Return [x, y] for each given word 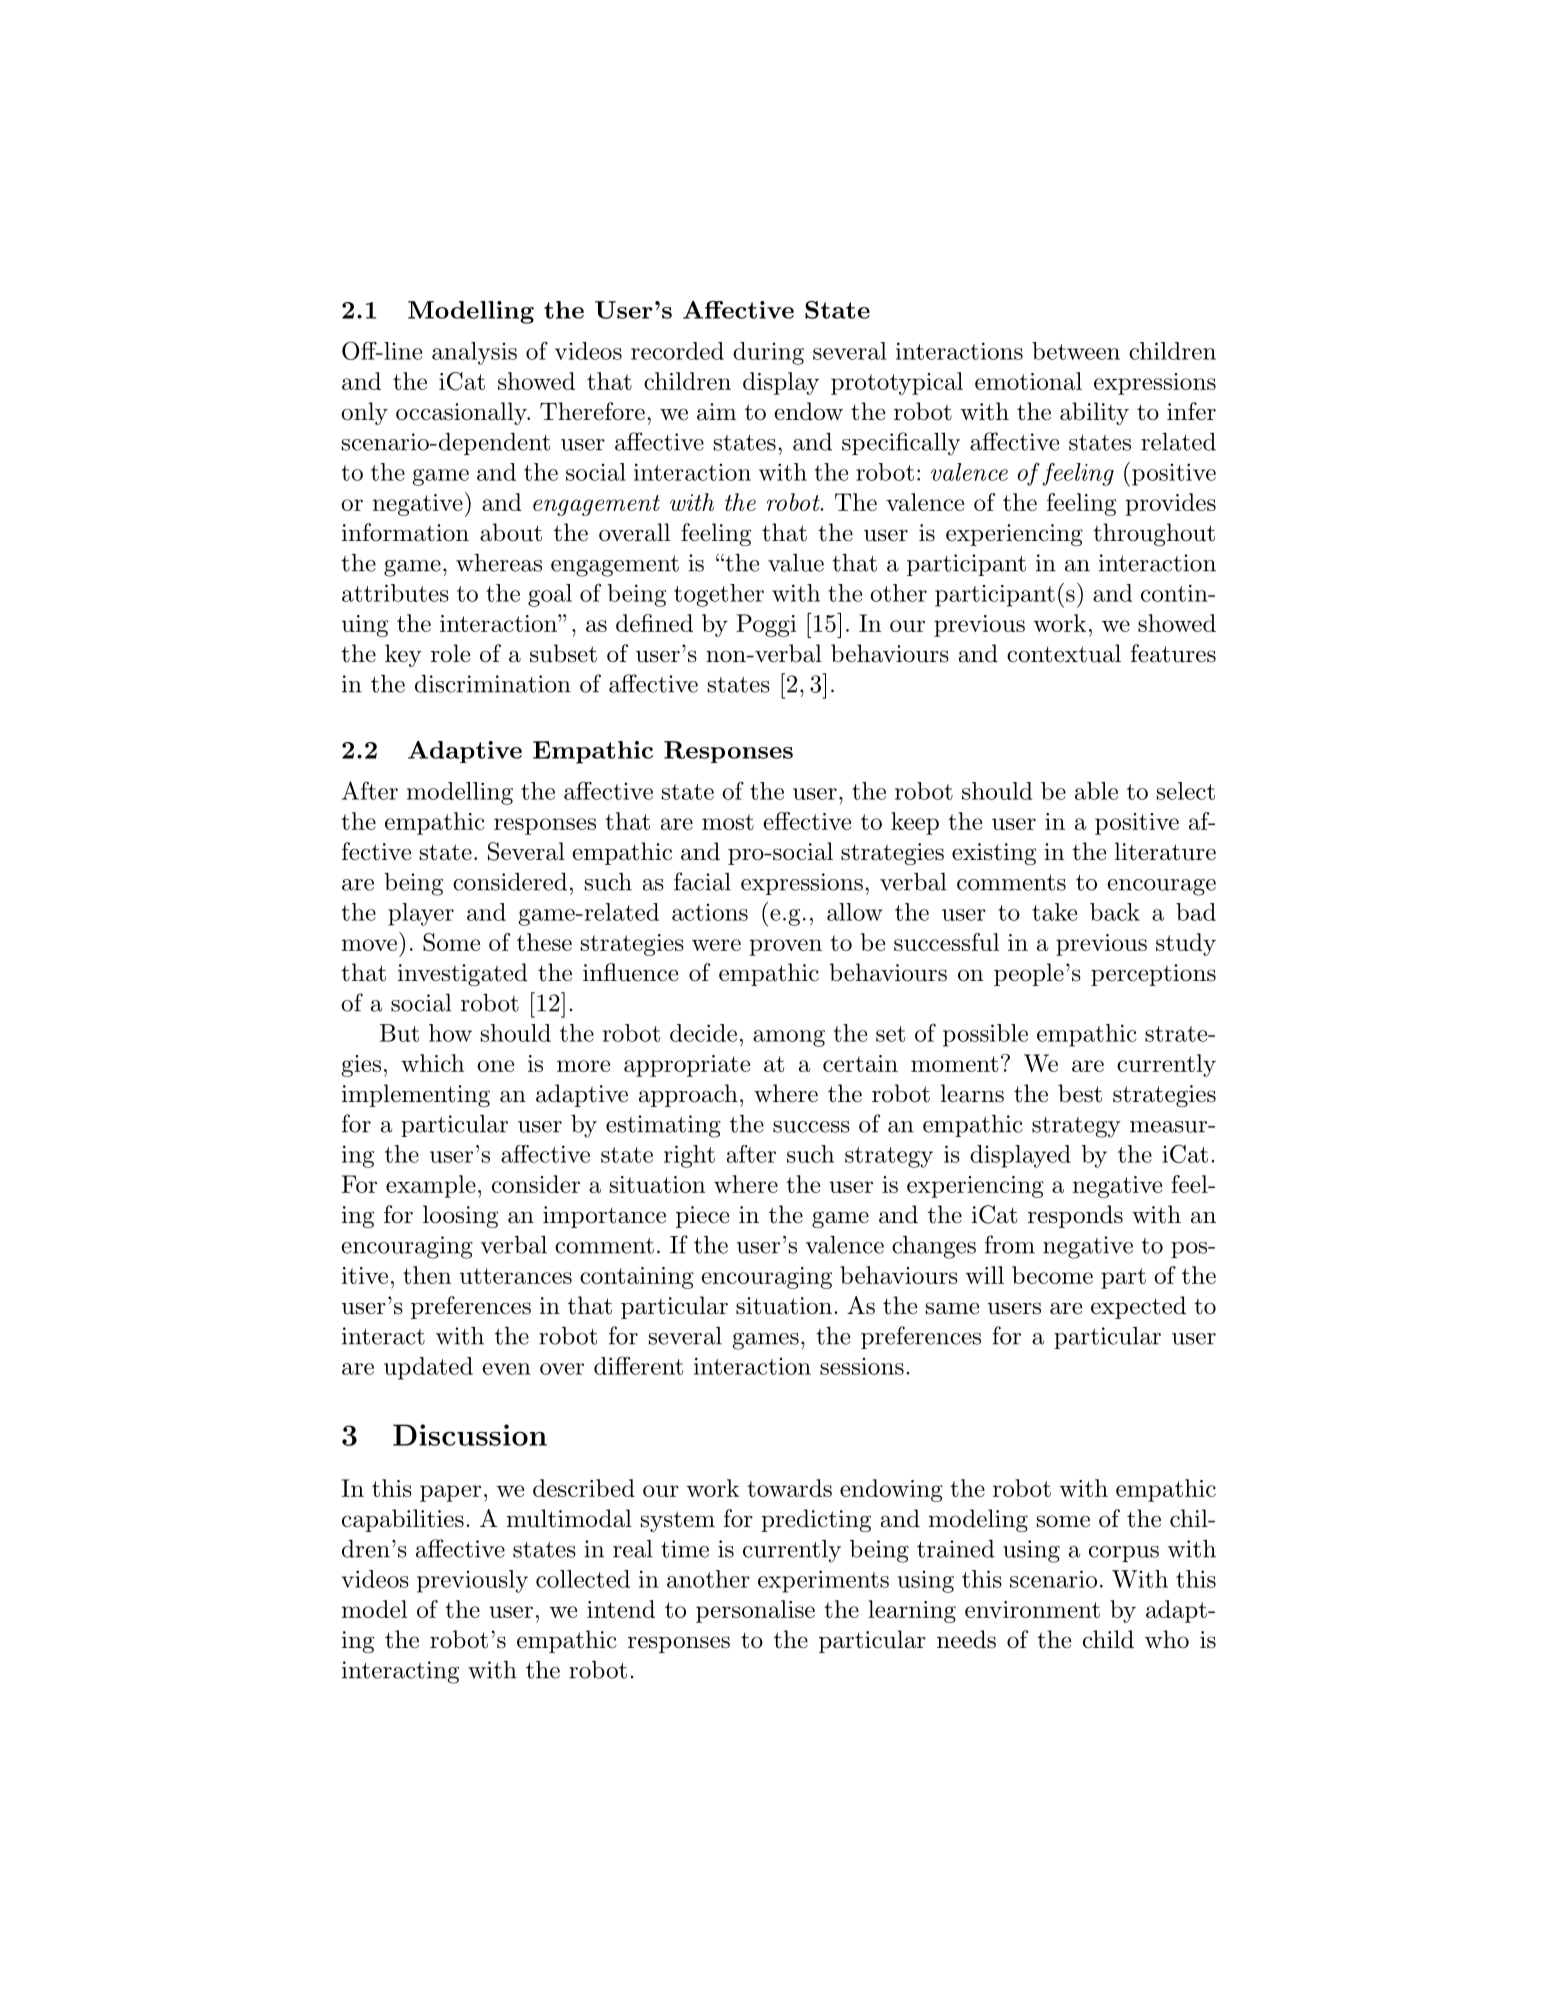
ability [1094, 413]
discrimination [493, 684]
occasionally [462, 413]
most [728, 822]
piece [702, 1217]
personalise [755, 1611]
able [1096, 791]
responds [1075, 1216]
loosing [460, 1216]
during [768, 353]
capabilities [403, 1520]
